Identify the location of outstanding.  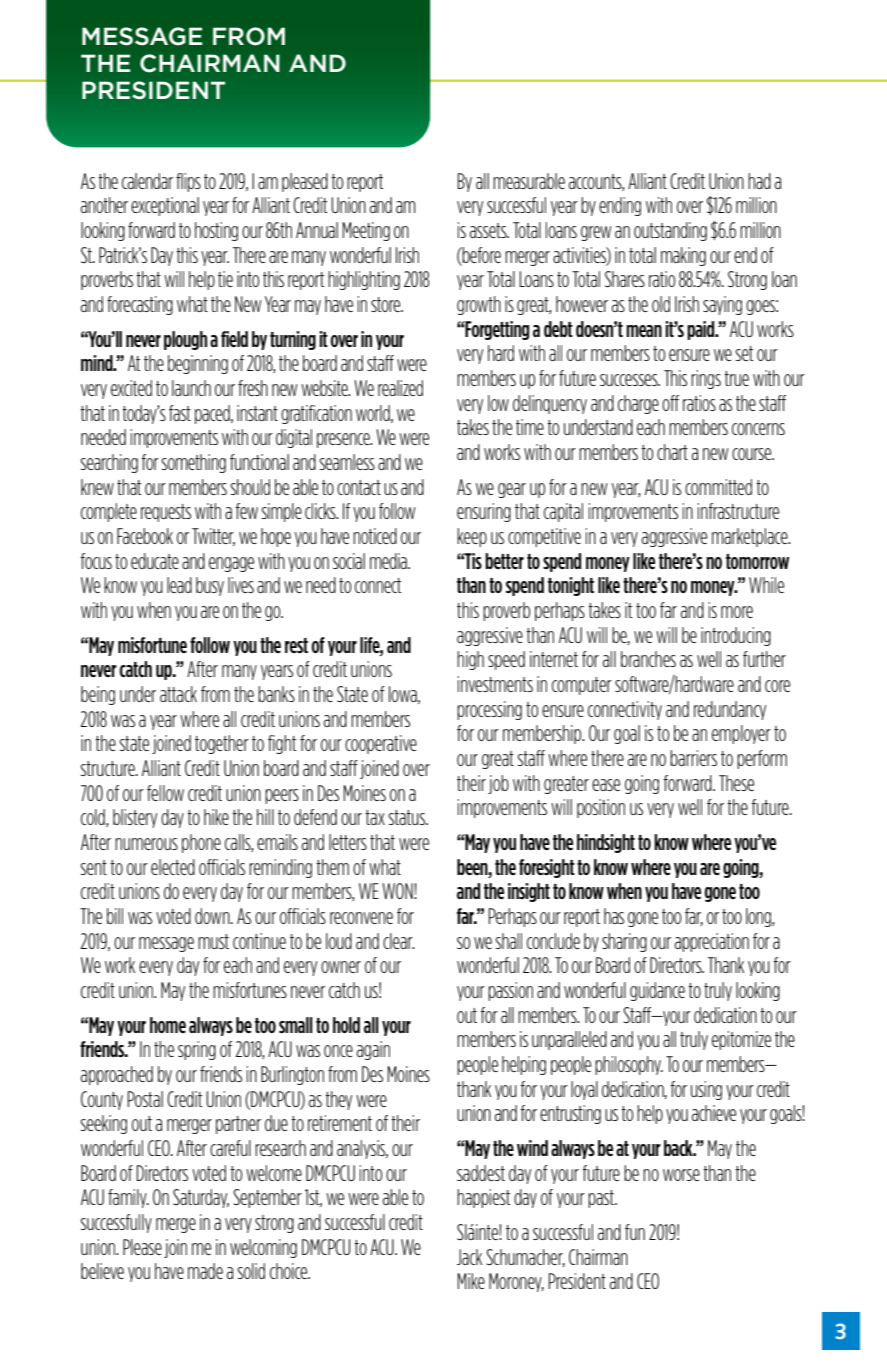
(670, 231).
